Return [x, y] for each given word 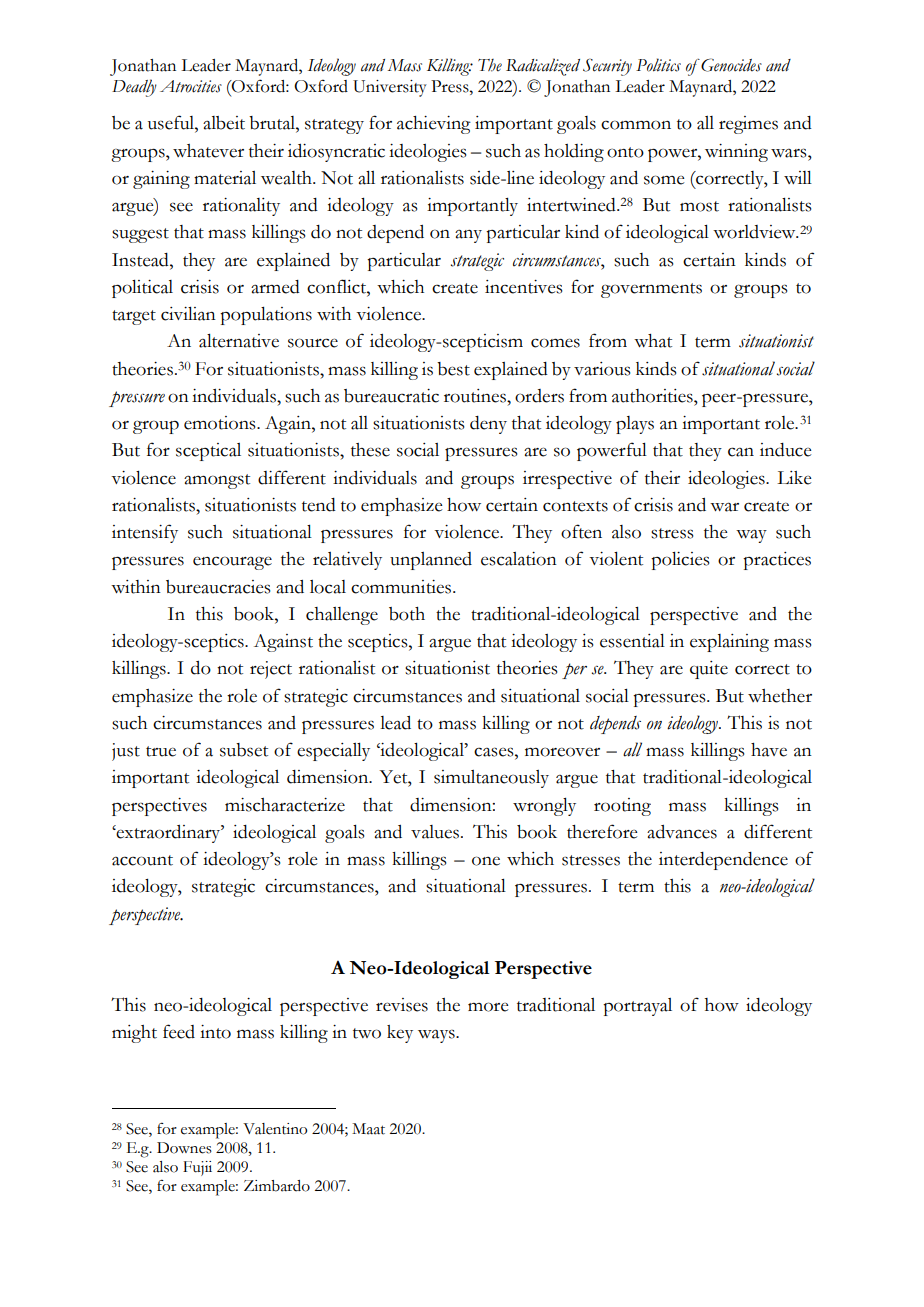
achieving [434, 125]
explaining [729, 643]
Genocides [730, 65]
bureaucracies [218, 587]
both [407, 614]
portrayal [637, 1007]
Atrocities [191, 86]
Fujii [197, 1168]
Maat [368, 1129]
